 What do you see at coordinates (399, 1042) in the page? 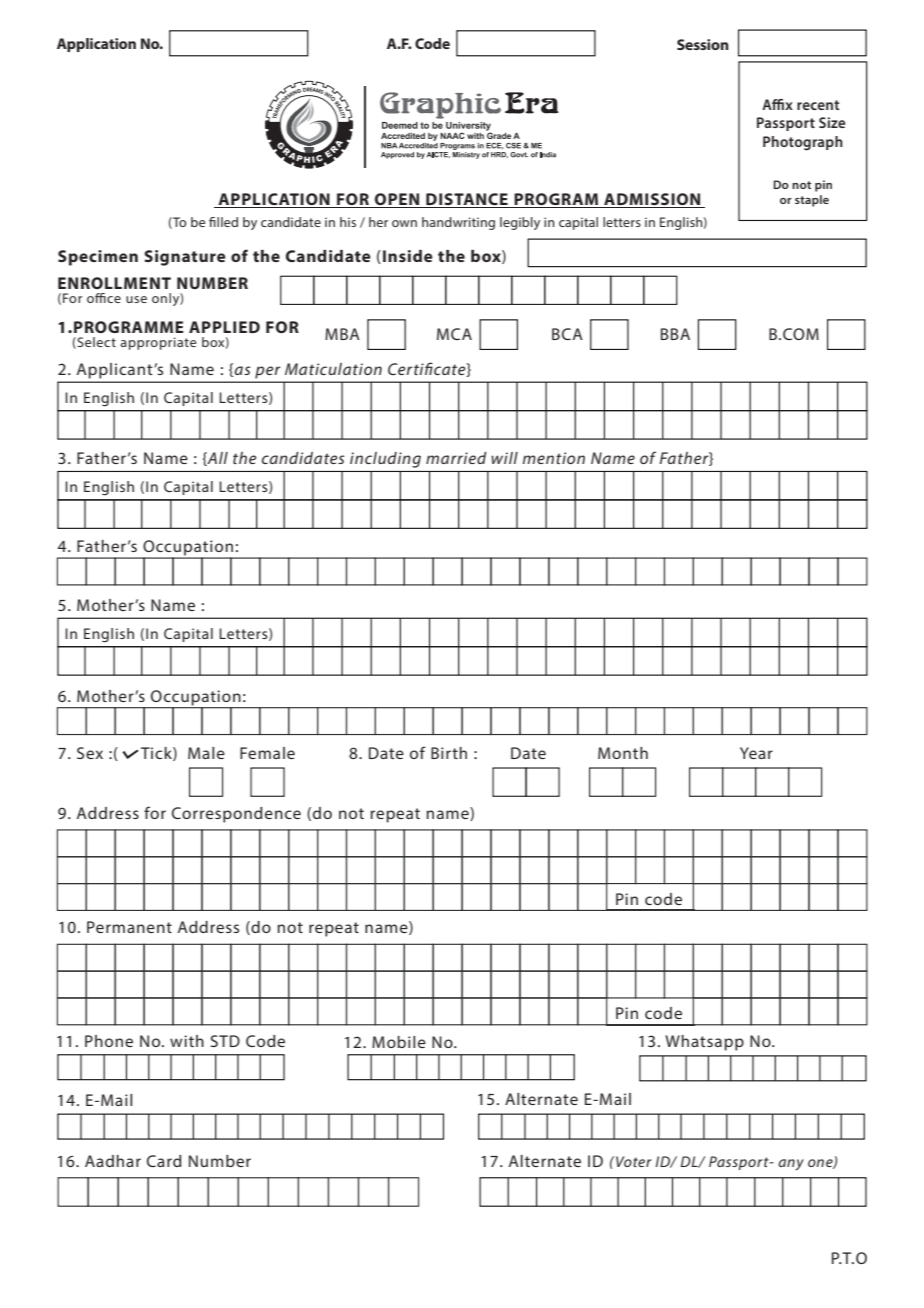
I see `Mobile` at bounding box center [399, 1042].
